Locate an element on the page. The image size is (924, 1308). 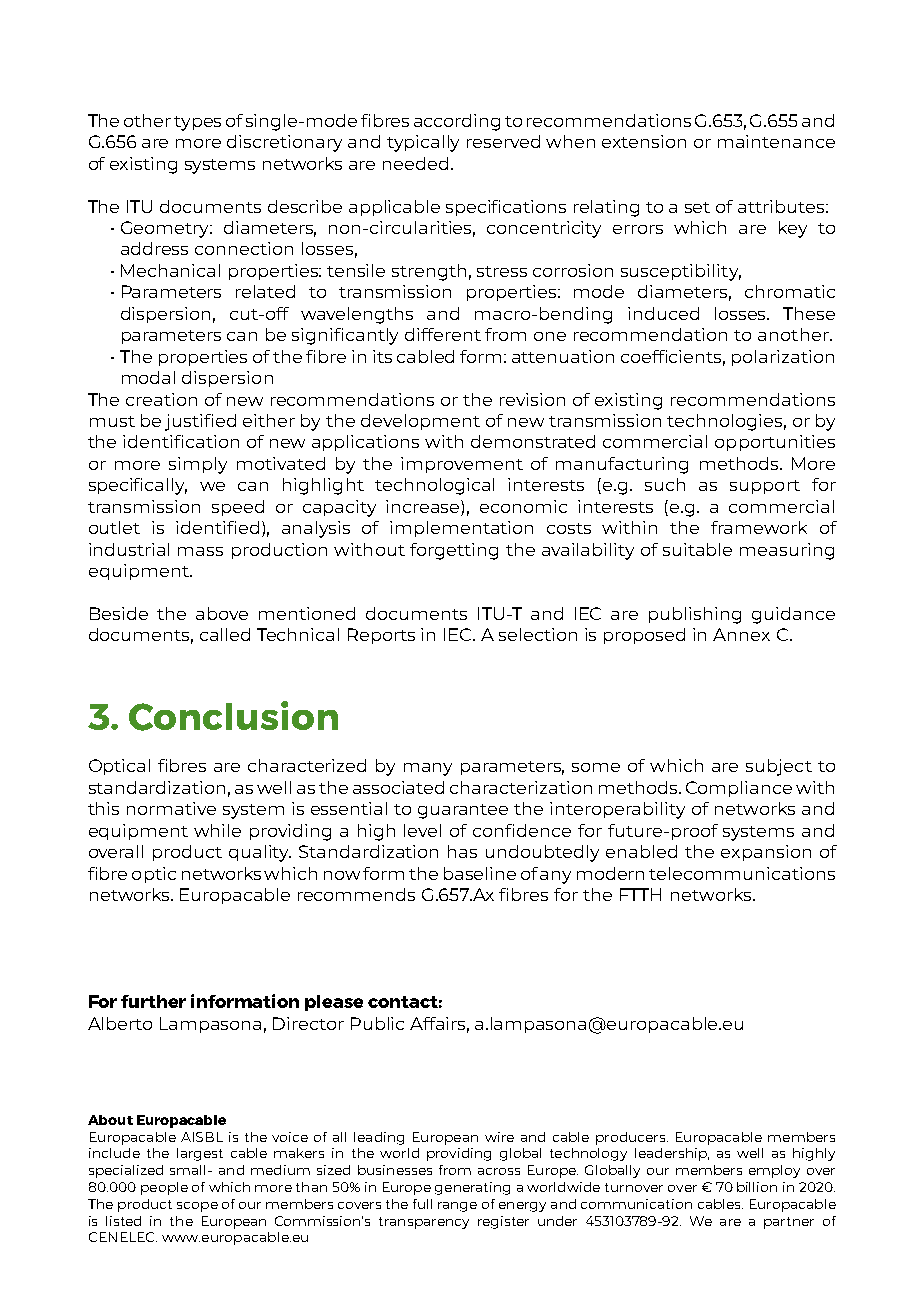
Reports is located at coordinates (381, 636).
